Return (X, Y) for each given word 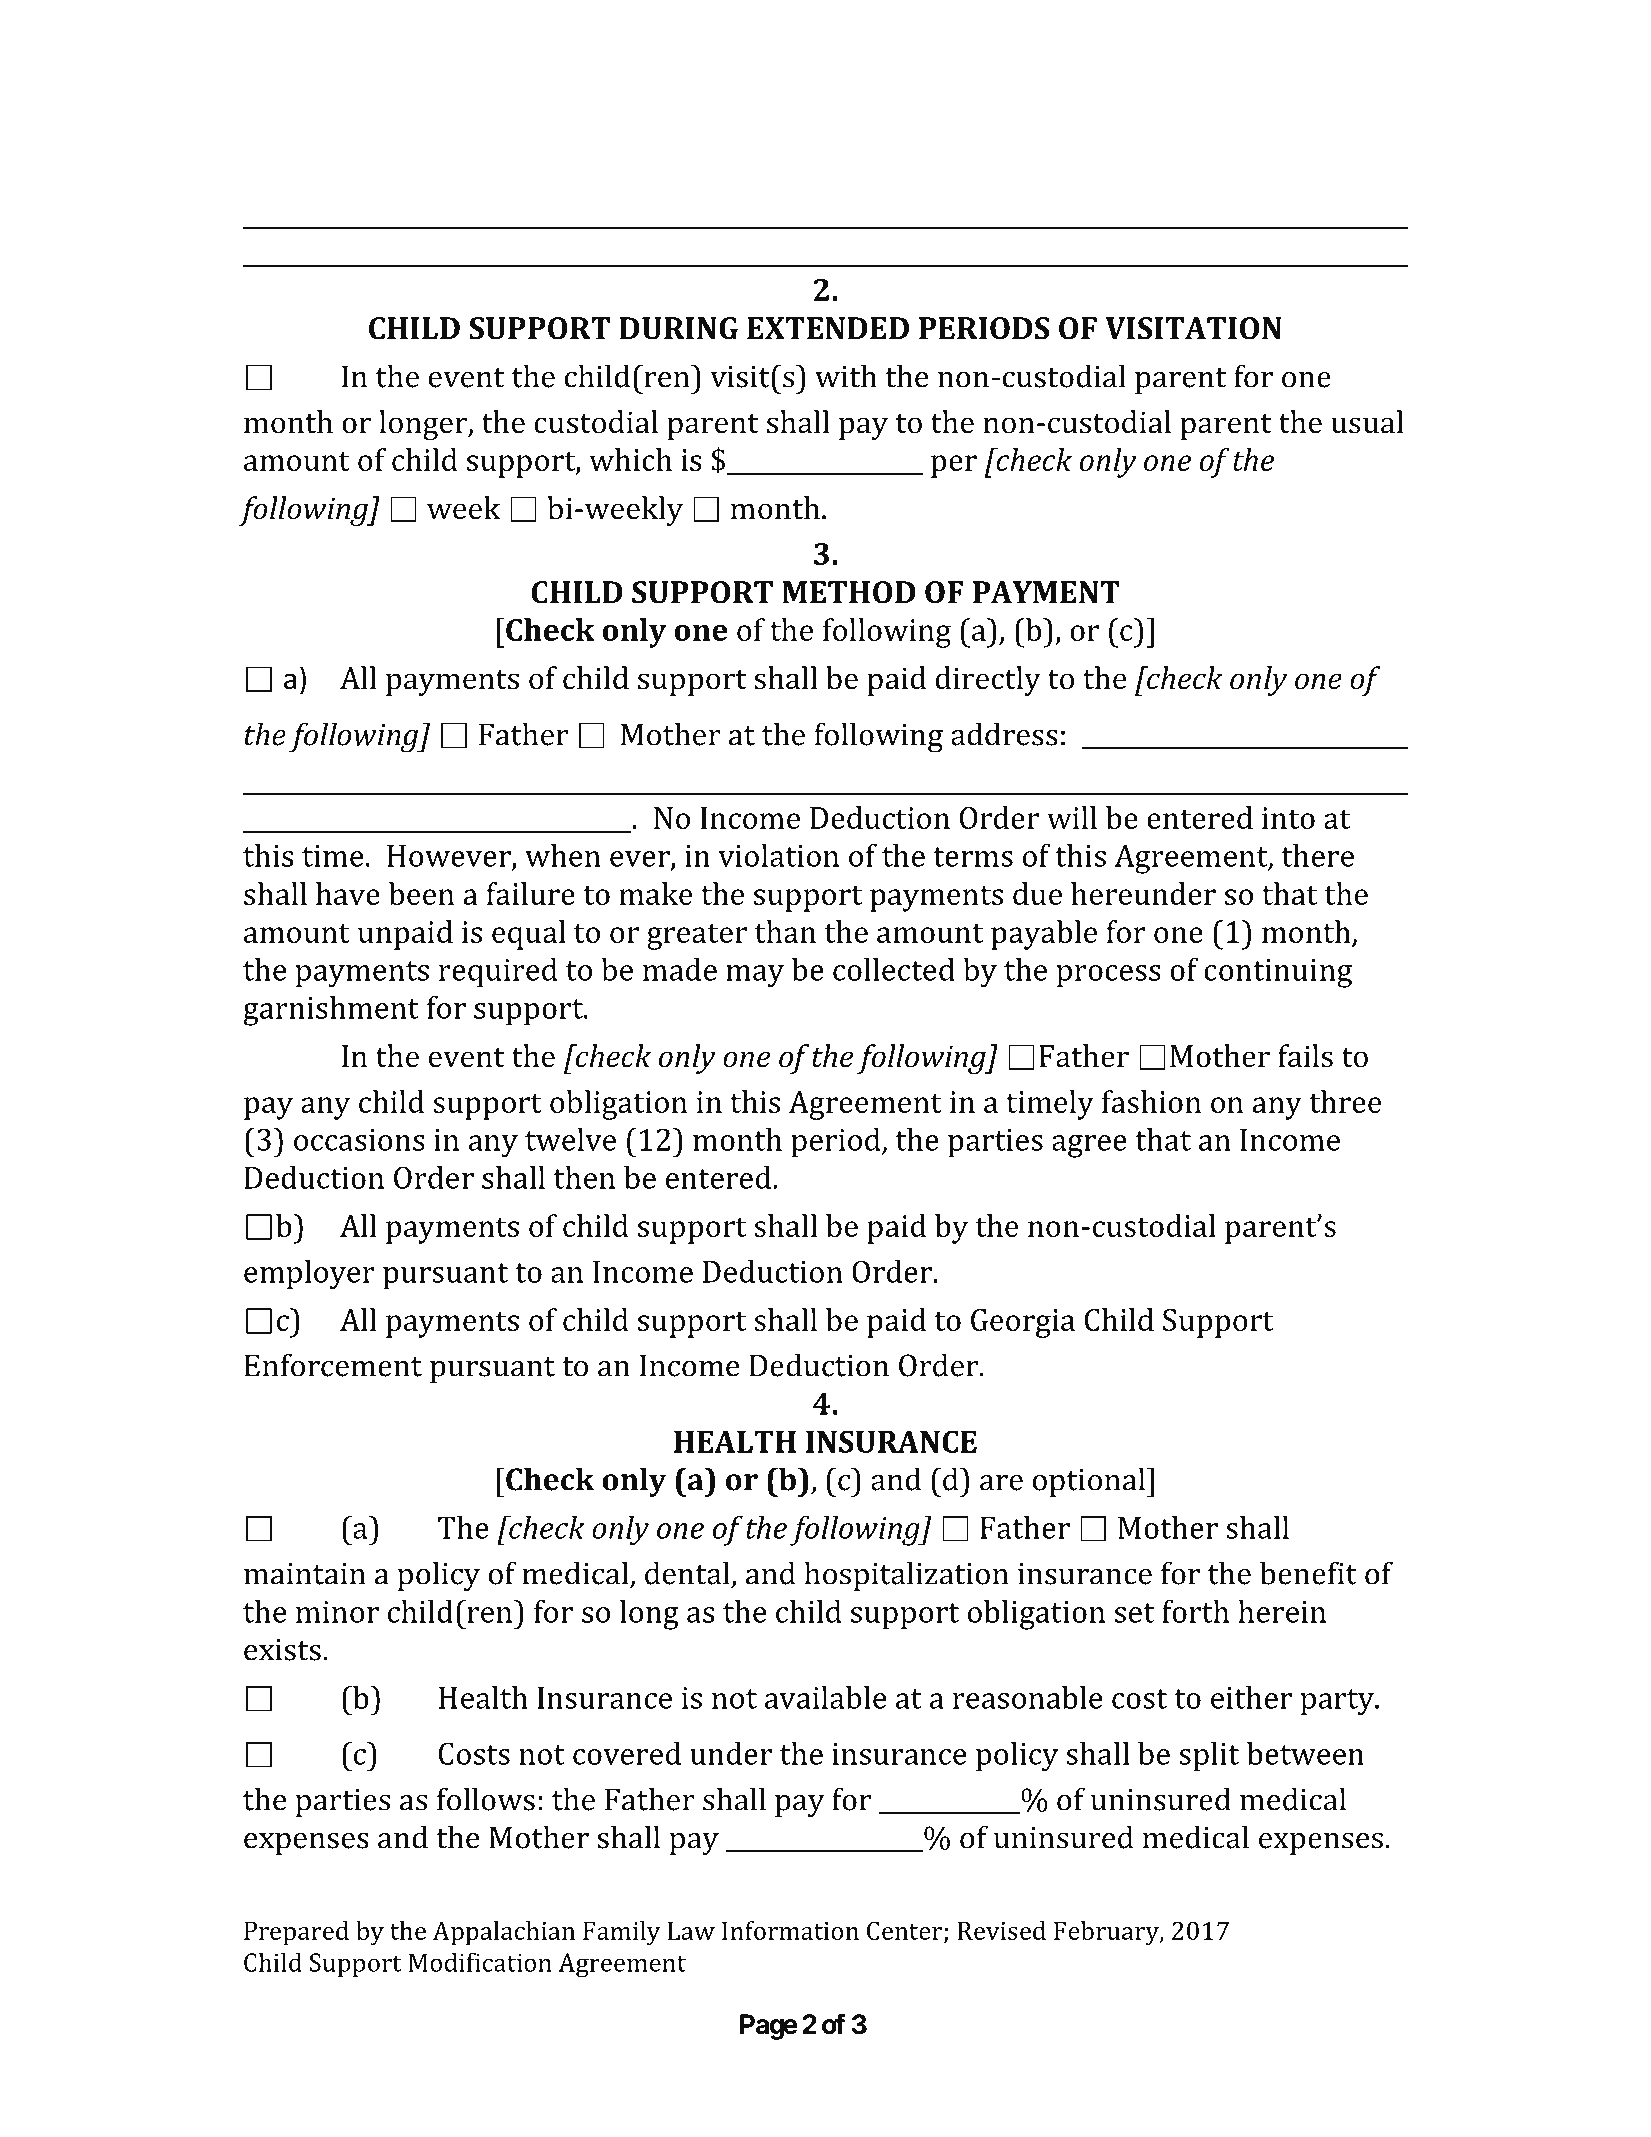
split (1209, 1757)
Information (790, 1930)
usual (1367, 422)
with (846, 376)
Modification (480, 1962)
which (630, 459)
